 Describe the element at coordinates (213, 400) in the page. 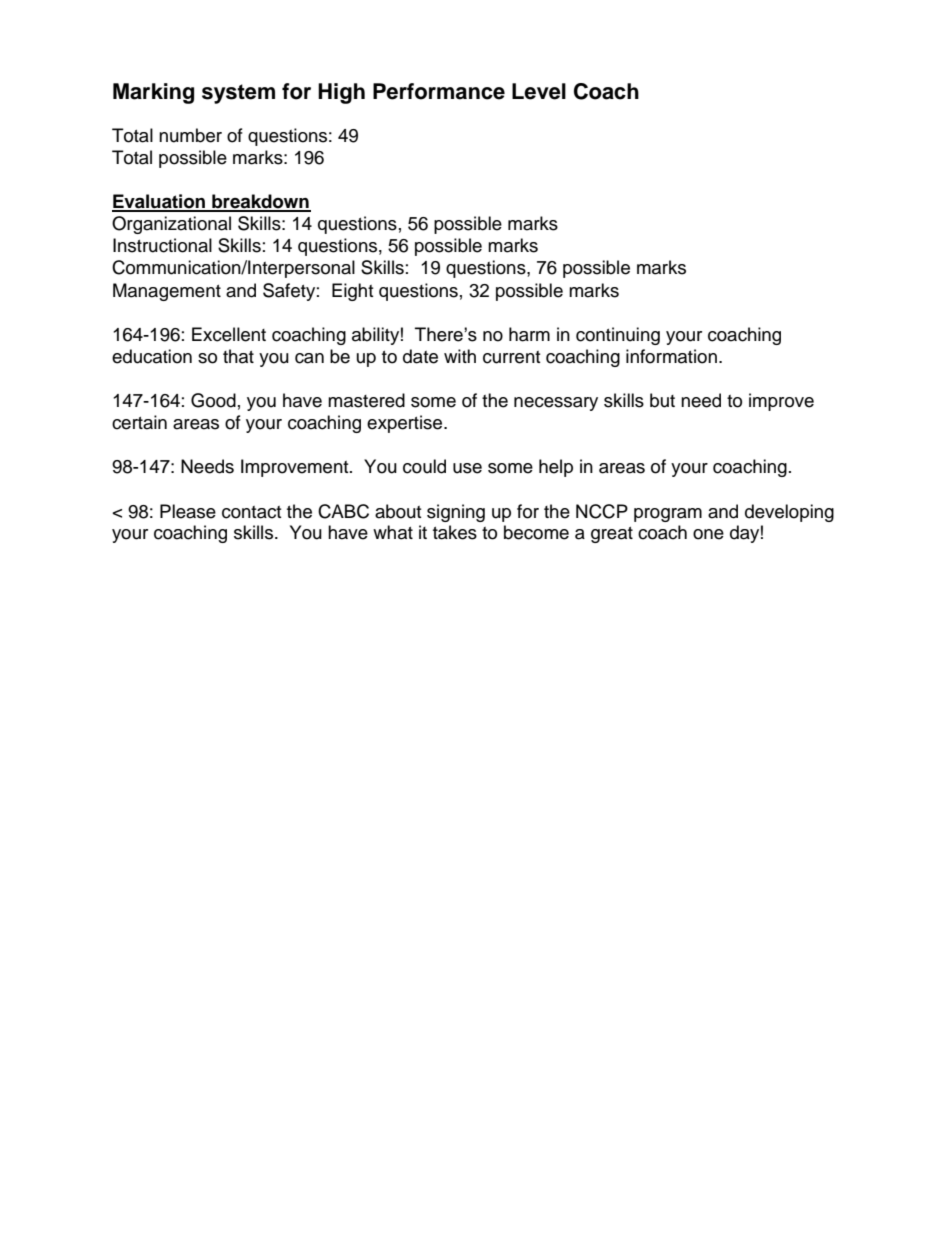

I see `Good` at that location.
